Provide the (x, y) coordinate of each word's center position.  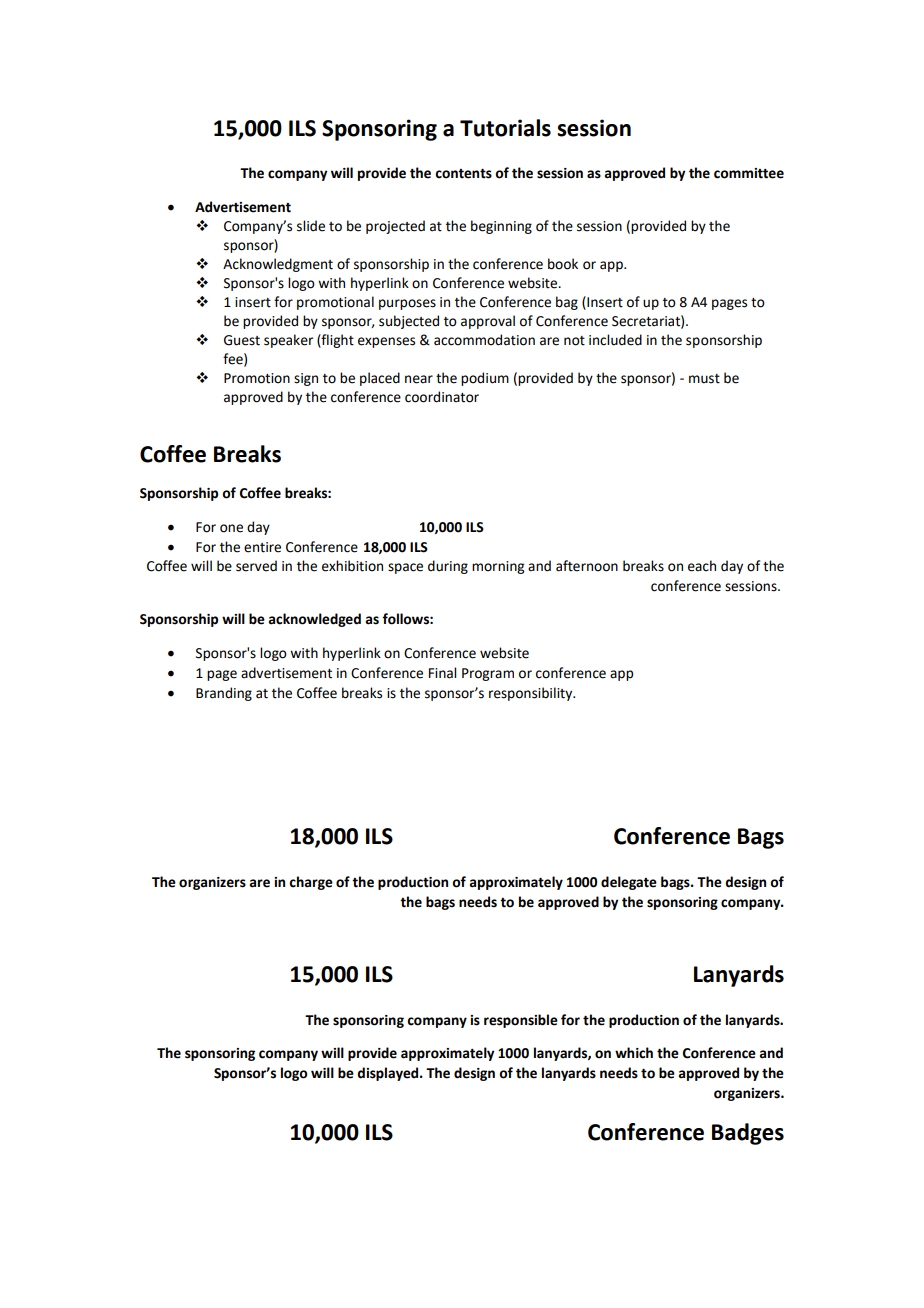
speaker (288, 341)
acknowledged (314, 620)
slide (311, 226)
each (702, 566)
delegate (629, 883)
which (634, 1053)
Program (488, 674)
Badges (748, 1134)
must (704, 379)
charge (311, 883)
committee (749, 173)
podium (485, 379)
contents (463, 174)
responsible (521, 1021)
